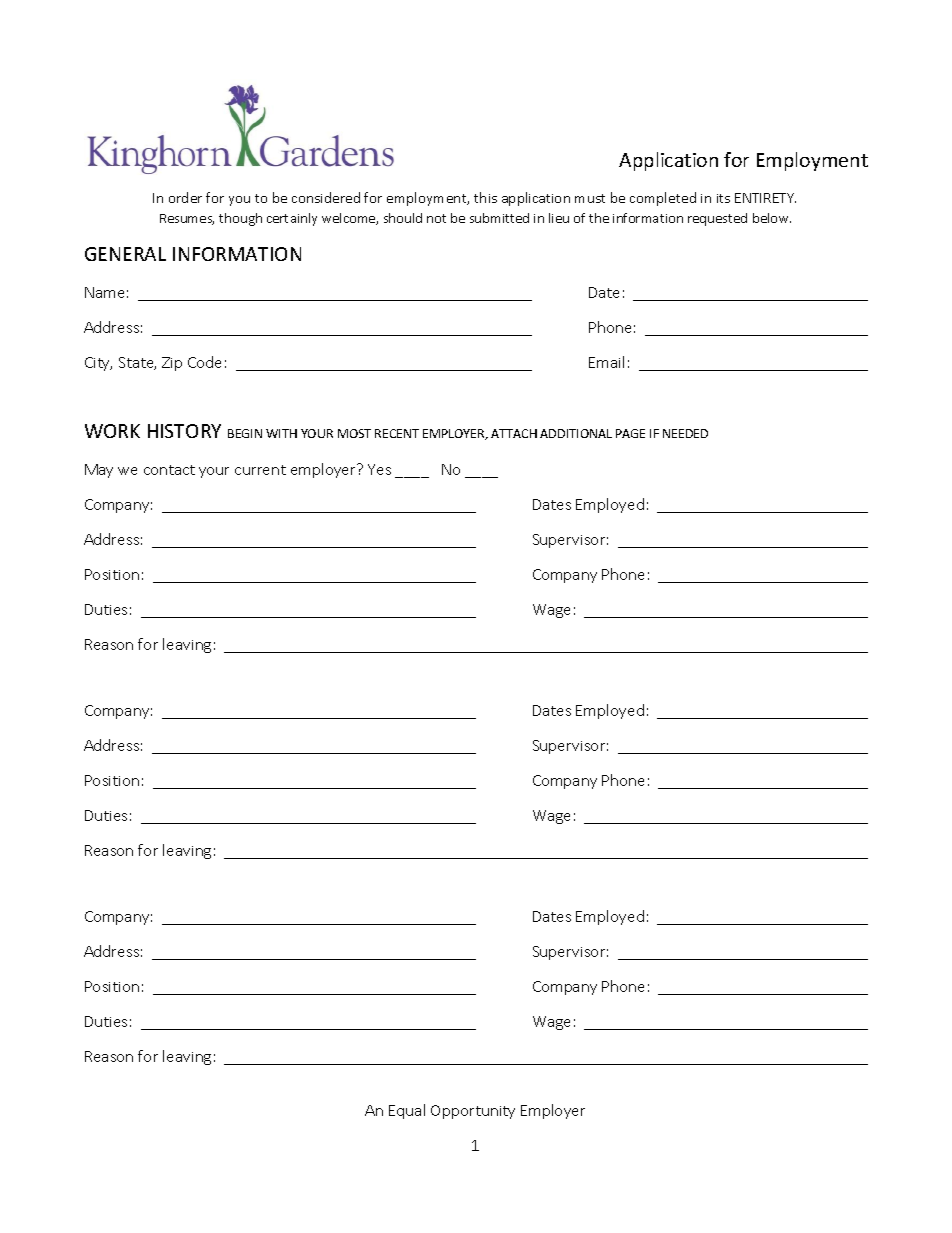 The height and width of the screenshot is (1233, 952). What do you see at coordinates (514, 433) in the screenshot?
I see `ATTACH` at bounding box center [514, 433].
